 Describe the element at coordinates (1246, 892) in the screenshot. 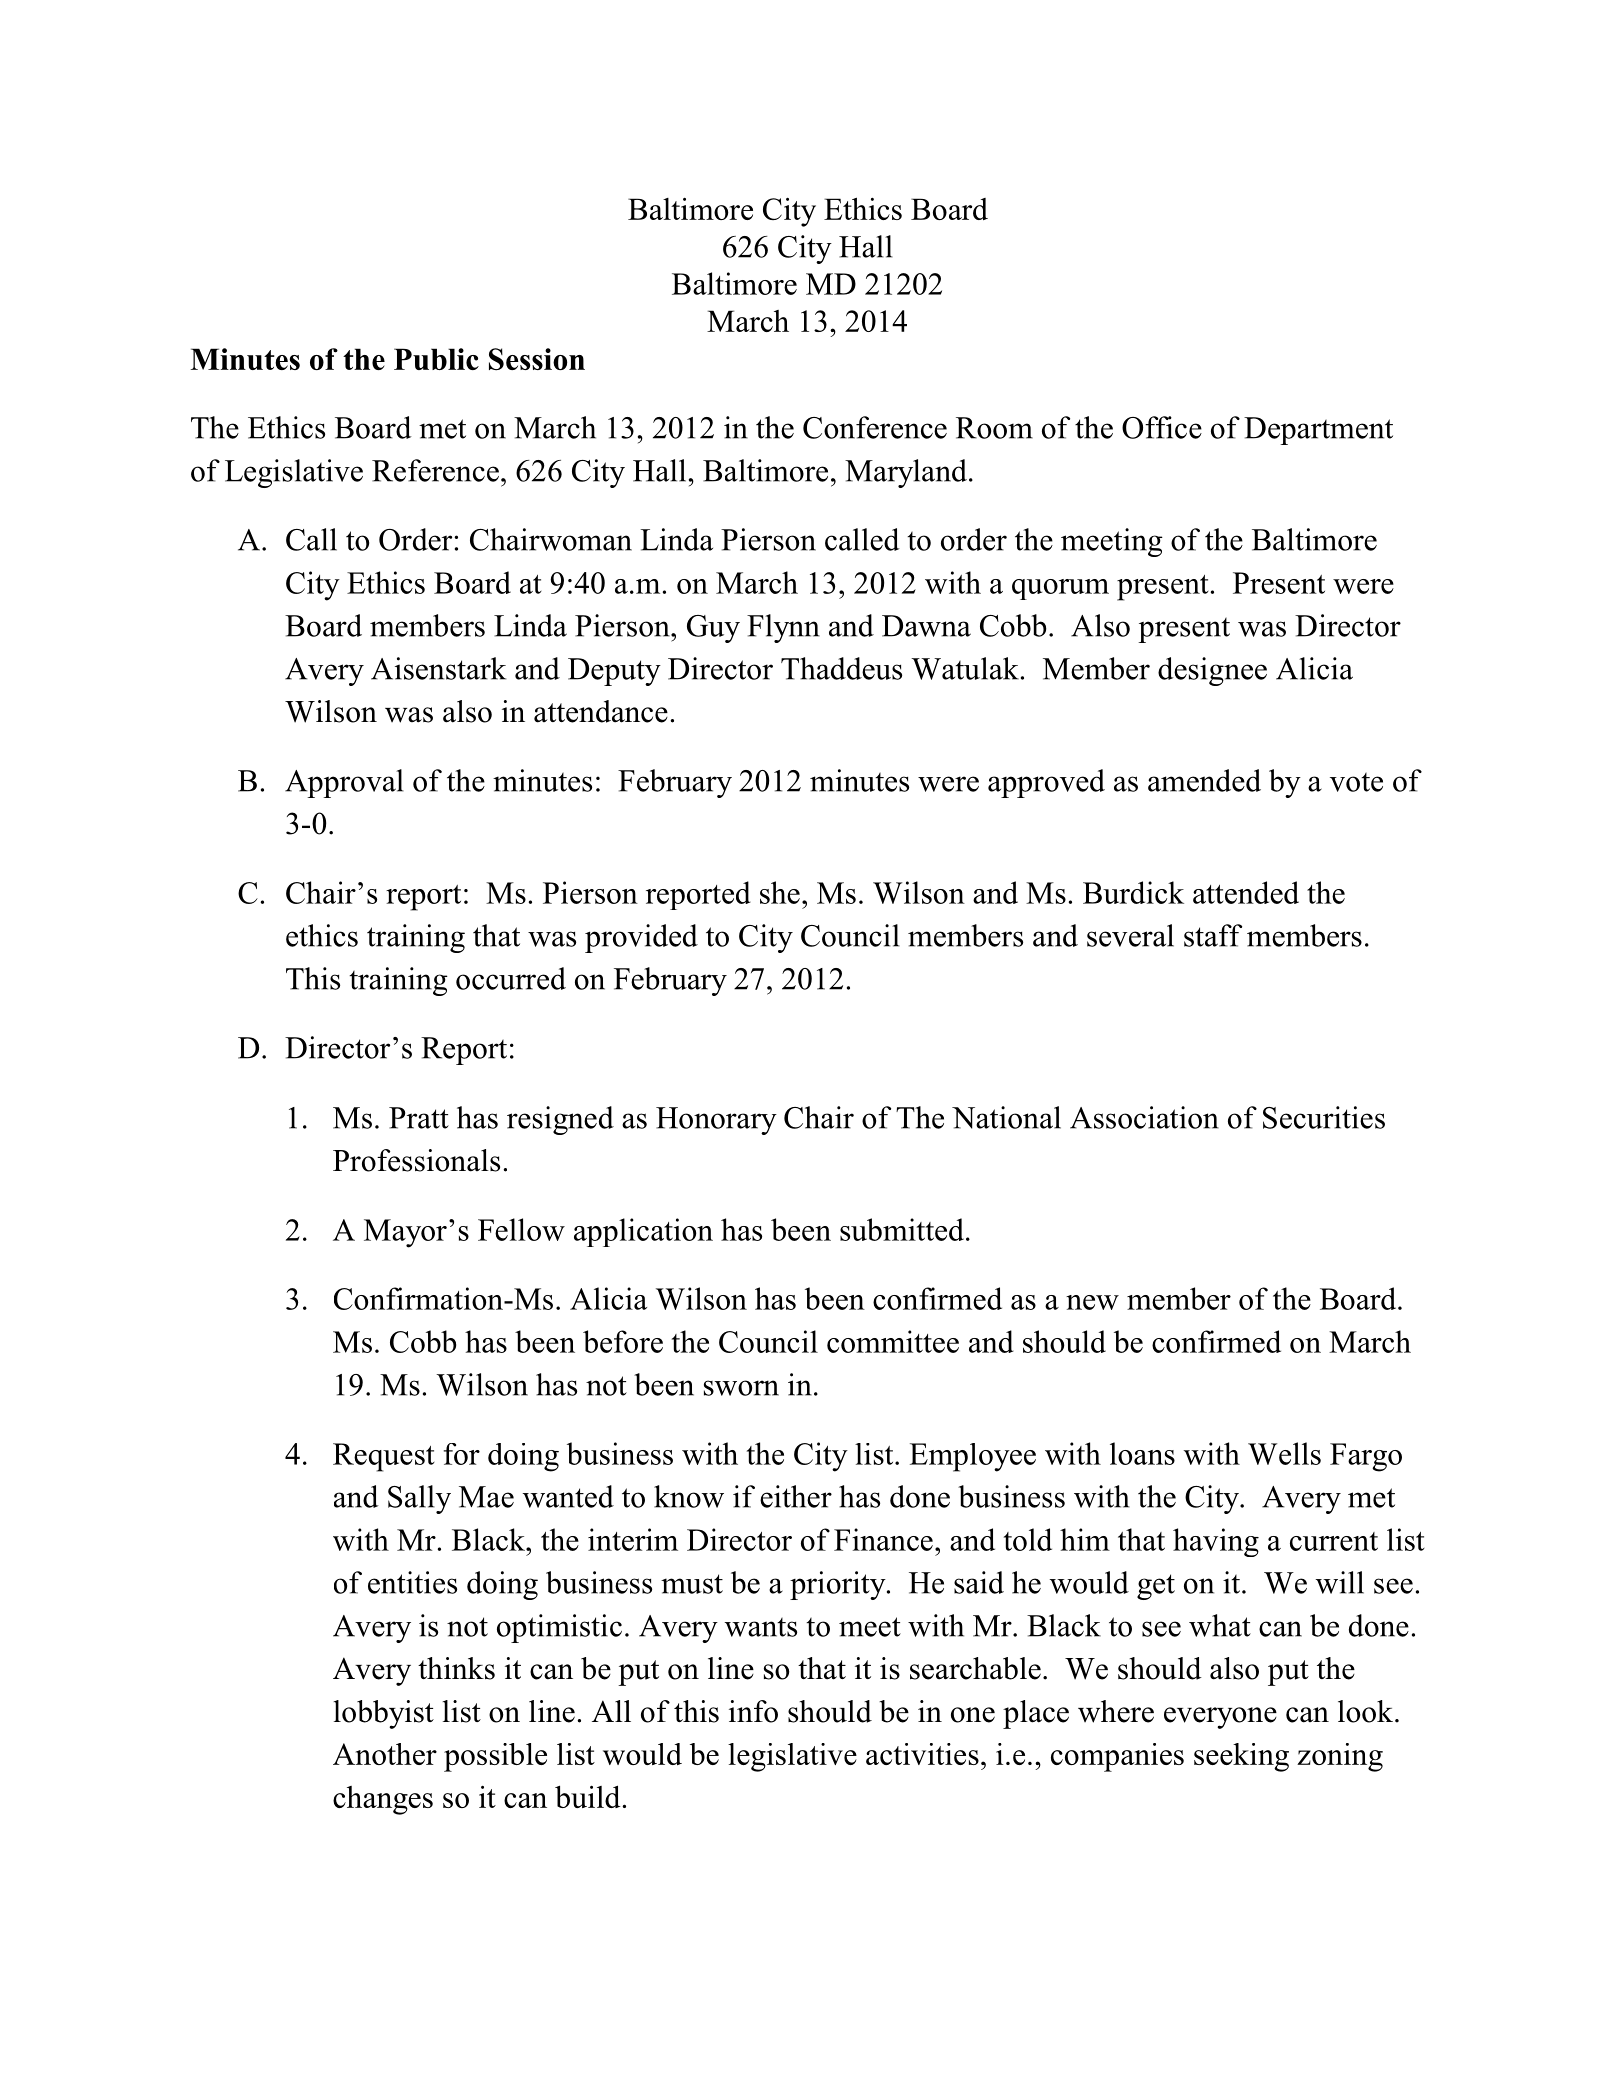

I see `attended` at that location.
